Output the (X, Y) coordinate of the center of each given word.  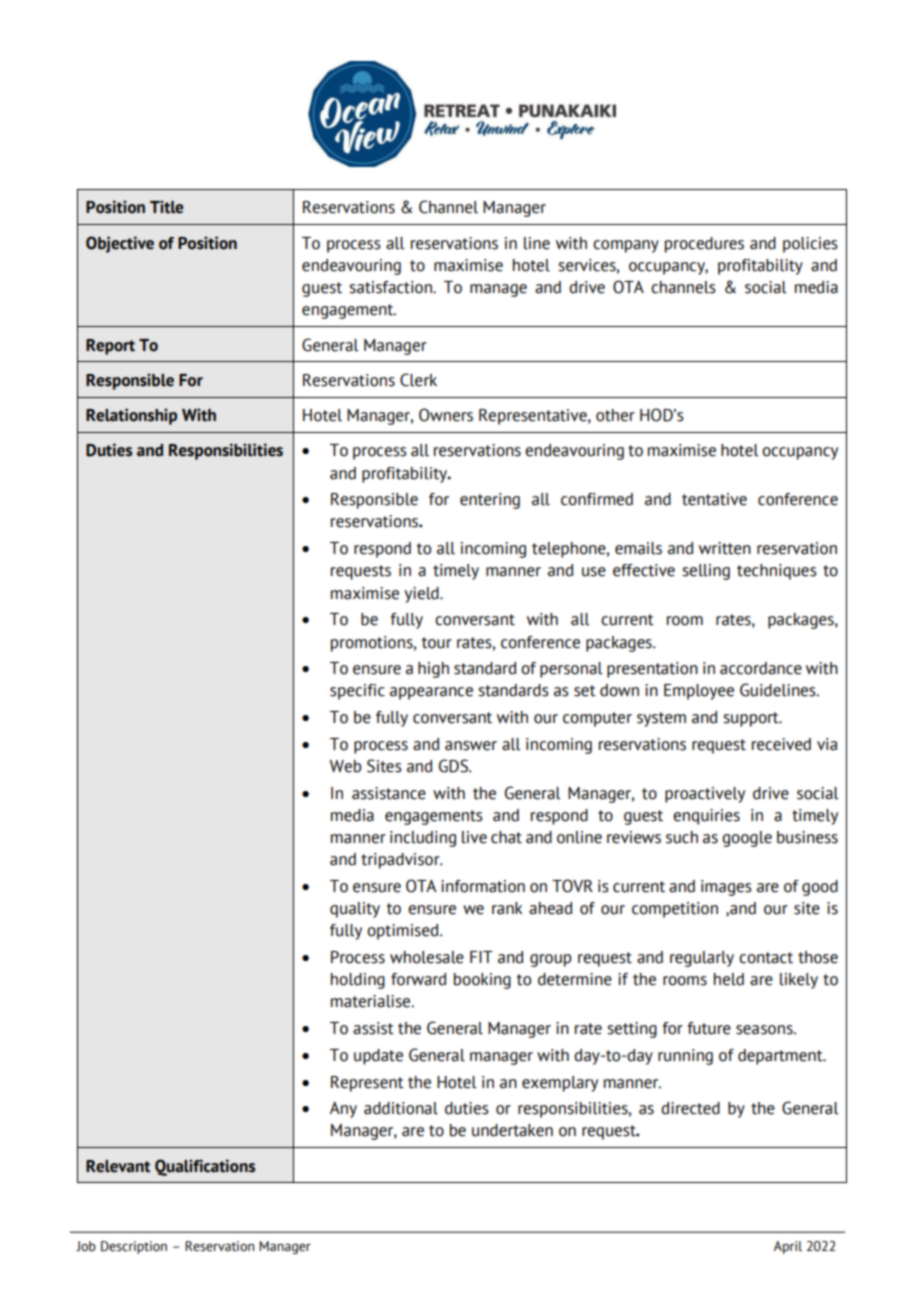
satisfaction (391, 287)
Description (134, 1247)
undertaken (512, 1130)
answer (471, 746)
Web (345, 766)
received (781, 744)
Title (166, 207)
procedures (704, 245)
